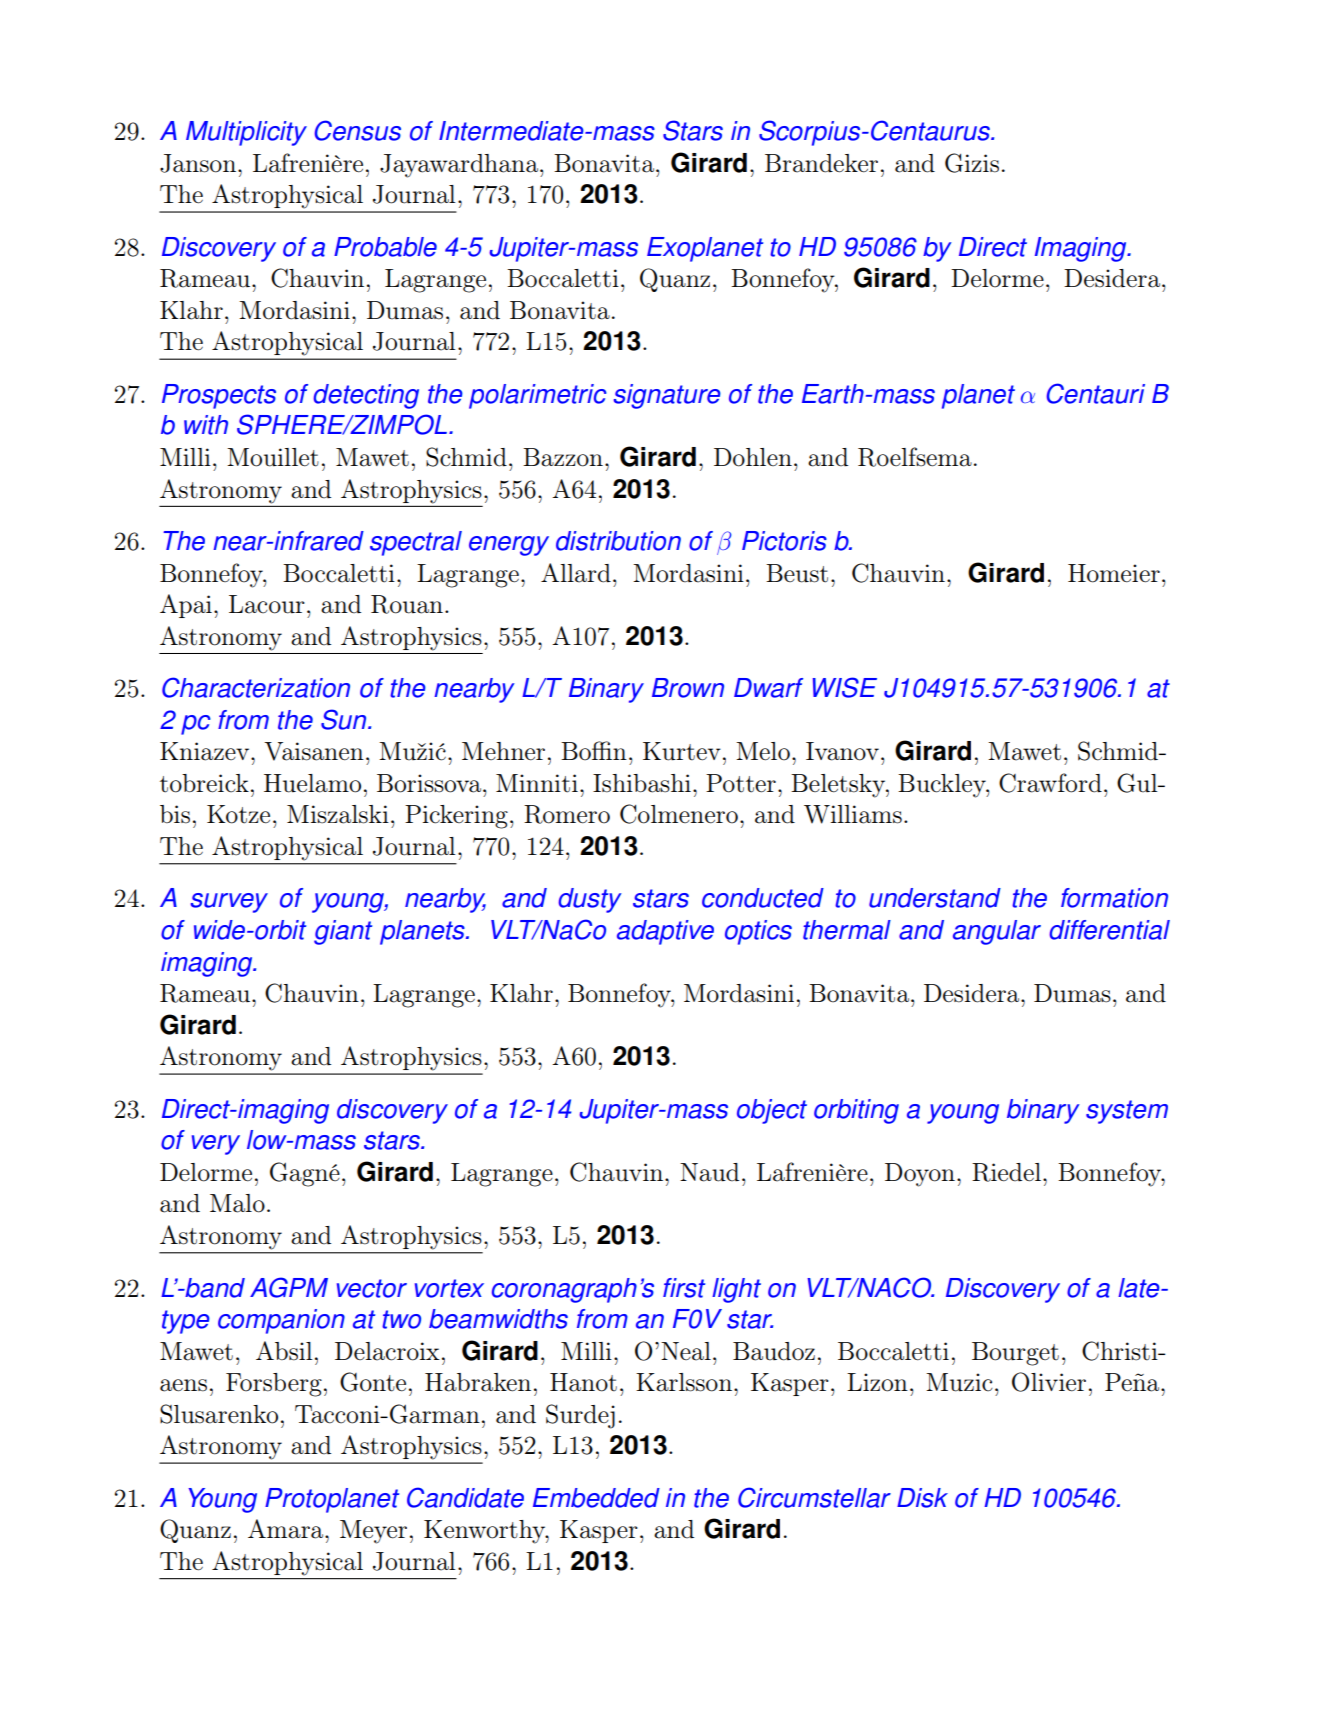 The width and height of the screenshot is (1338, 1731). I want to click on Centauri, so click(1096, 393).
